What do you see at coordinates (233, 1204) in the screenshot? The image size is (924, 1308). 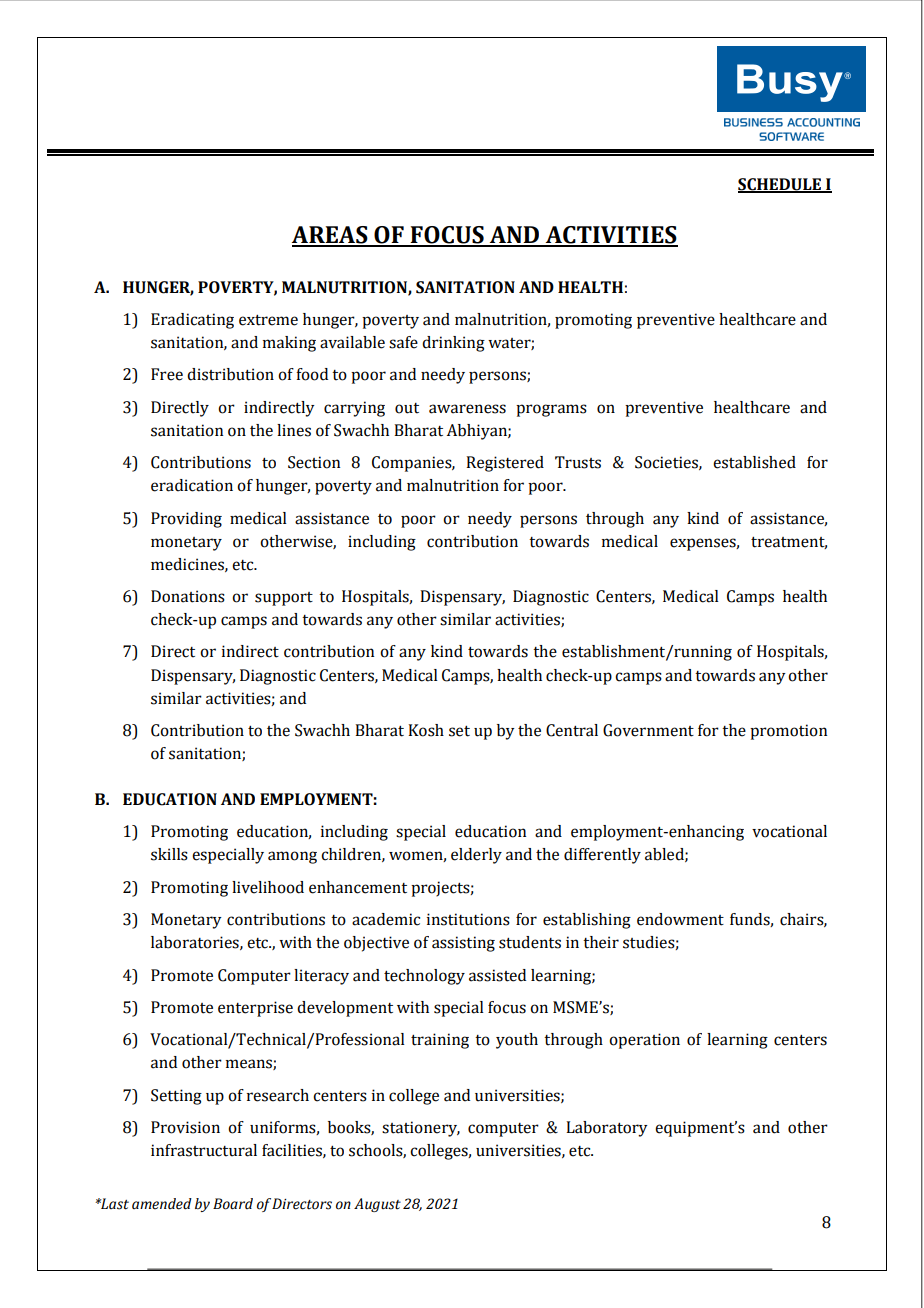 I see `Board` at bounding box center [233, 1204].
